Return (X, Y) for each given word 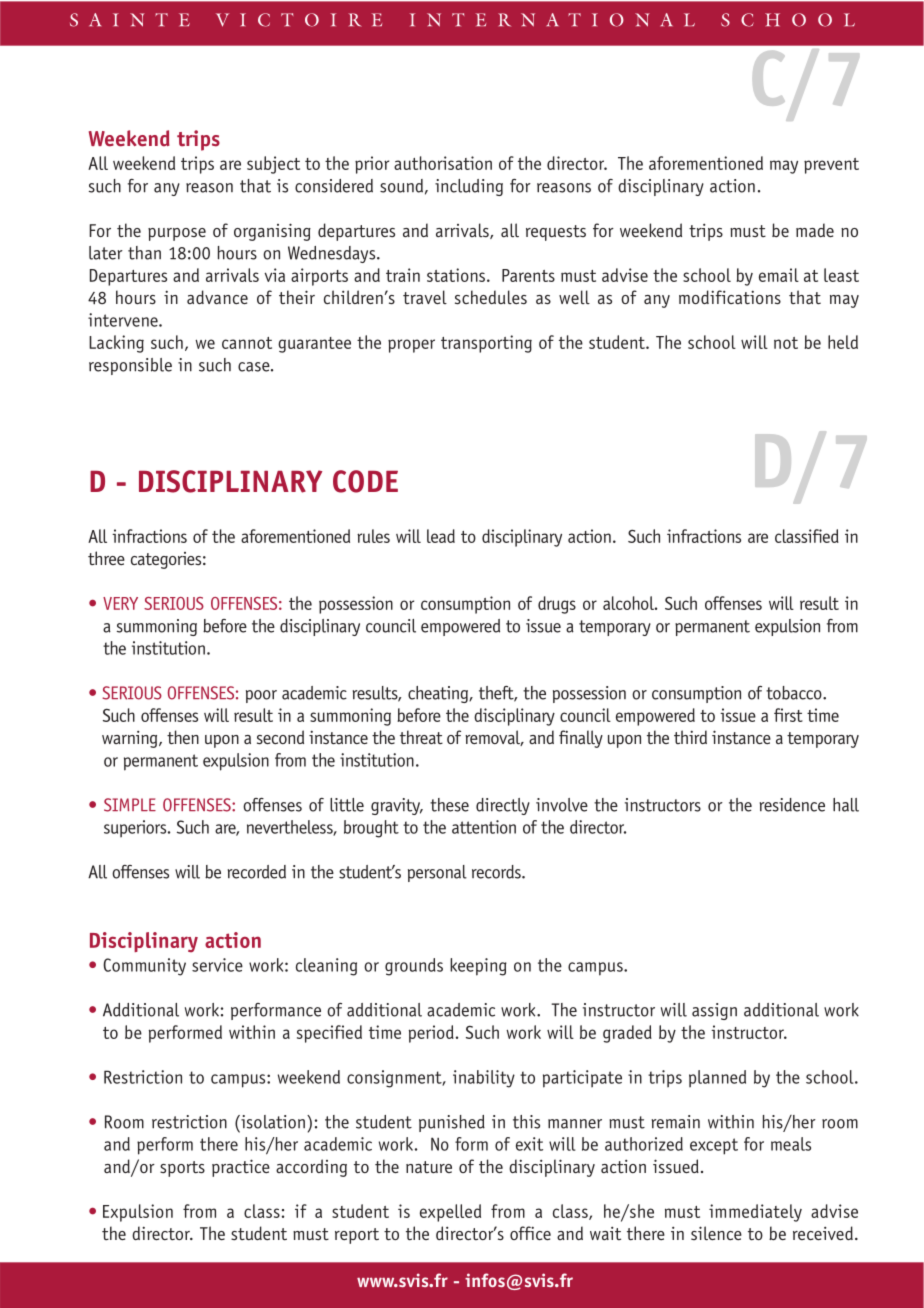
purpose (177, 234)
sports (182, 1169)
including (469, 187)
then (183, 737)
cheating (439, 694)
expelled (450, 1213)
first (788, 715)
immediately (755, 1213)
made (815, 230)
